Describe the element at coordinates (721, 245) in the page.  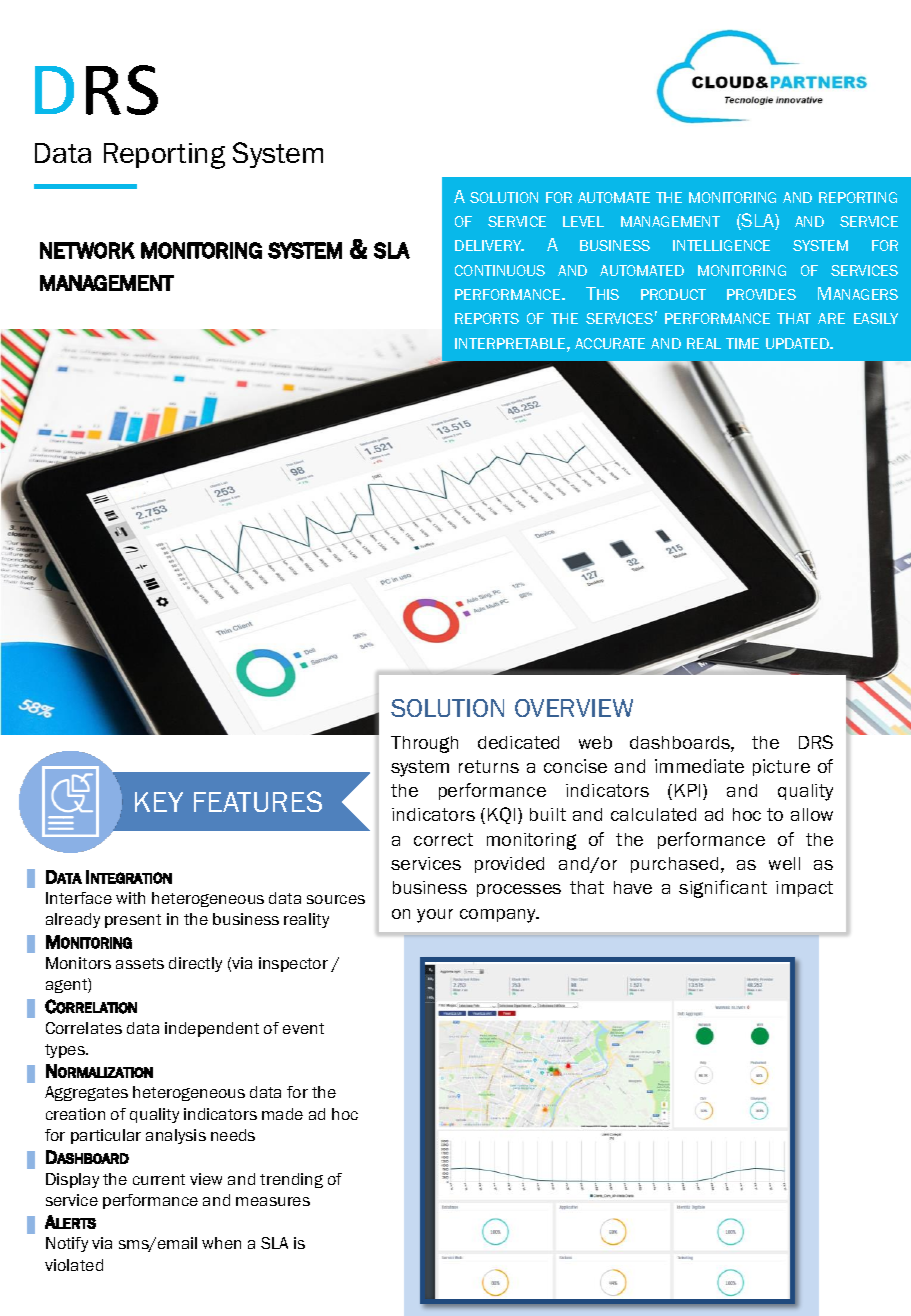
I see `INTELLIGENCE` at that location.
